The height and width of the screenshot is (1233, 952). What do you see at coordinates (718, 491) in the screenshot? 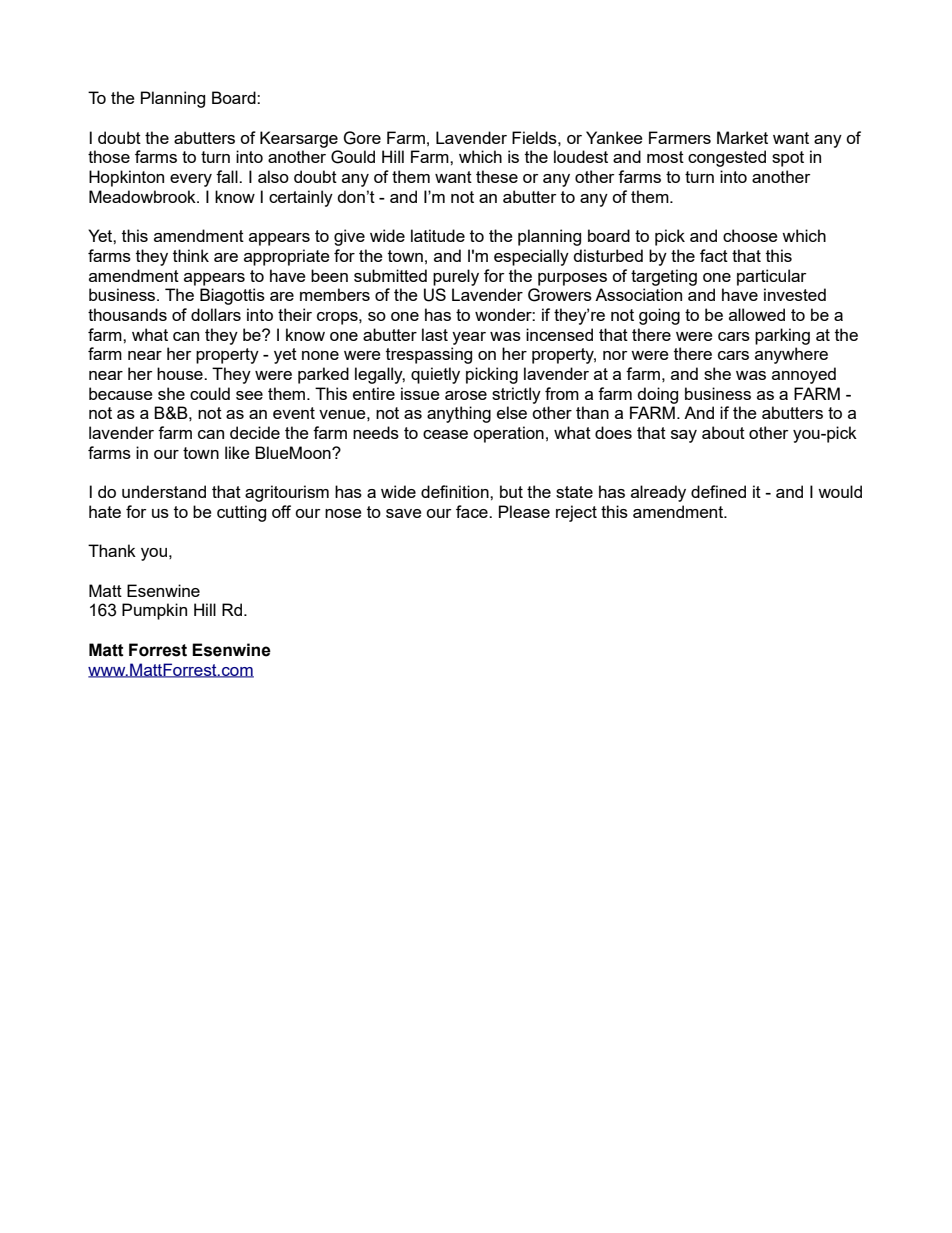
I see `defined` at bounding box center [718, 491].
